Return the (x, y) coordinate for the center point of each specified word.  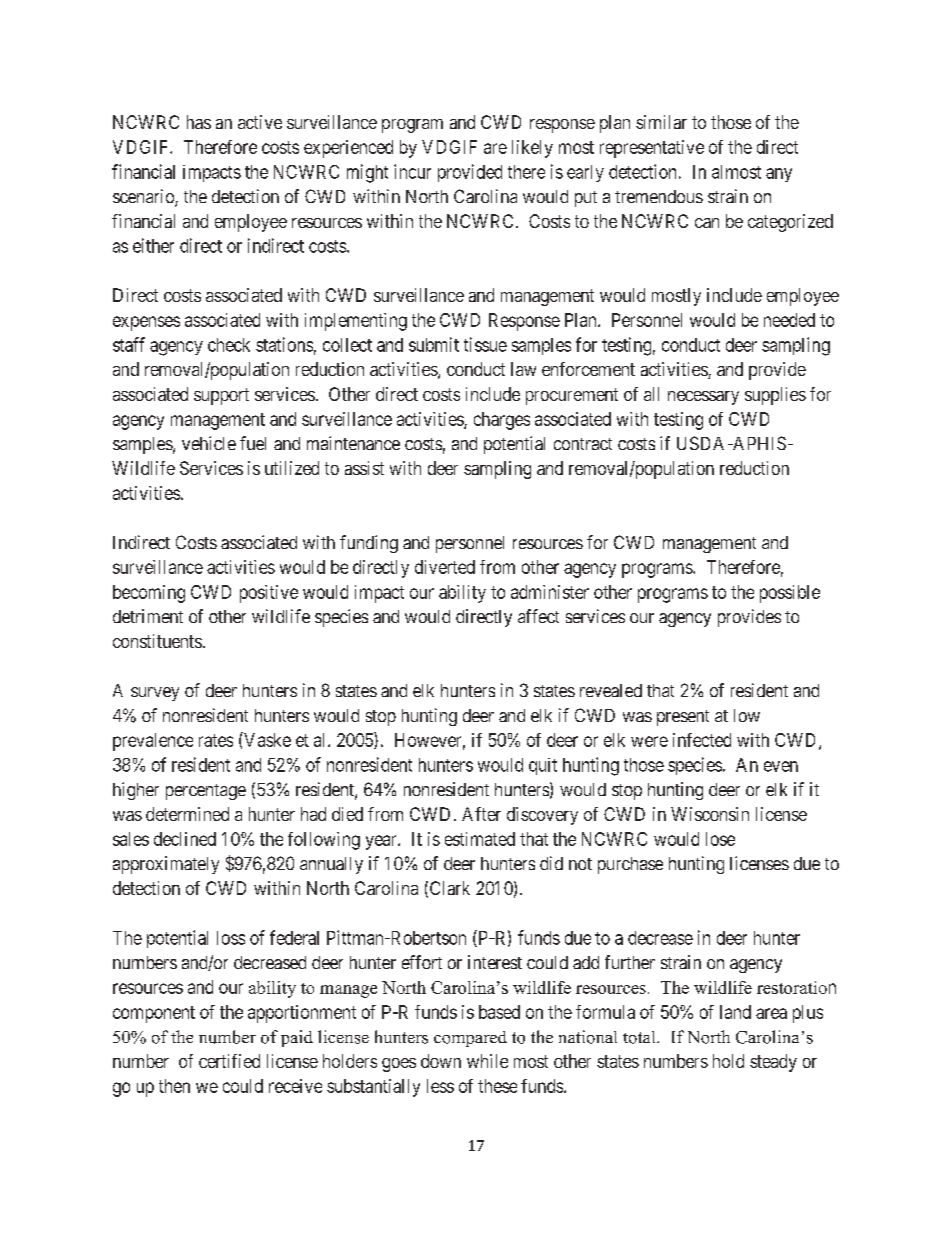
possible (790, 594)
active (260, 122)
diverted (445, 567)
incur (412, 171)
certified (229, 1061)
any (779, 175)
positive (269, 594)
